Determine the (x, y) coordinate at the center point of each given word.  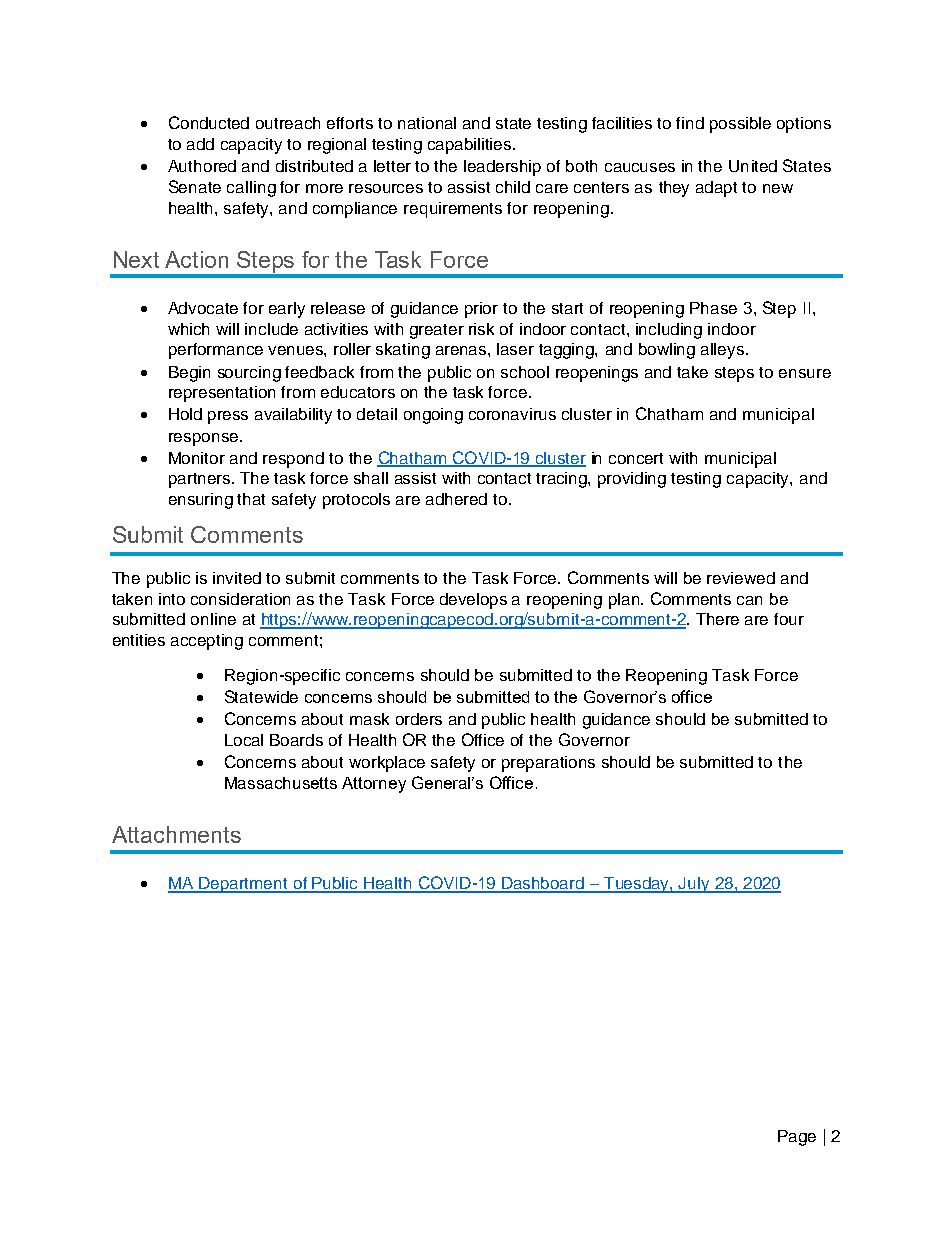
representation (222, 394)
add (200, 144)
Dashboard (543, 884)
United (753, 166)
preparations (548, 764)
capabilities (471, 146)
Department (243, 885)
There (717, 619)
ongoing (433, 416)
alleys (724, 351)
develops (473, 601)
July (694, 885)
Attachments (176, 834)
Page (797, 1138)
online (213, 619)
